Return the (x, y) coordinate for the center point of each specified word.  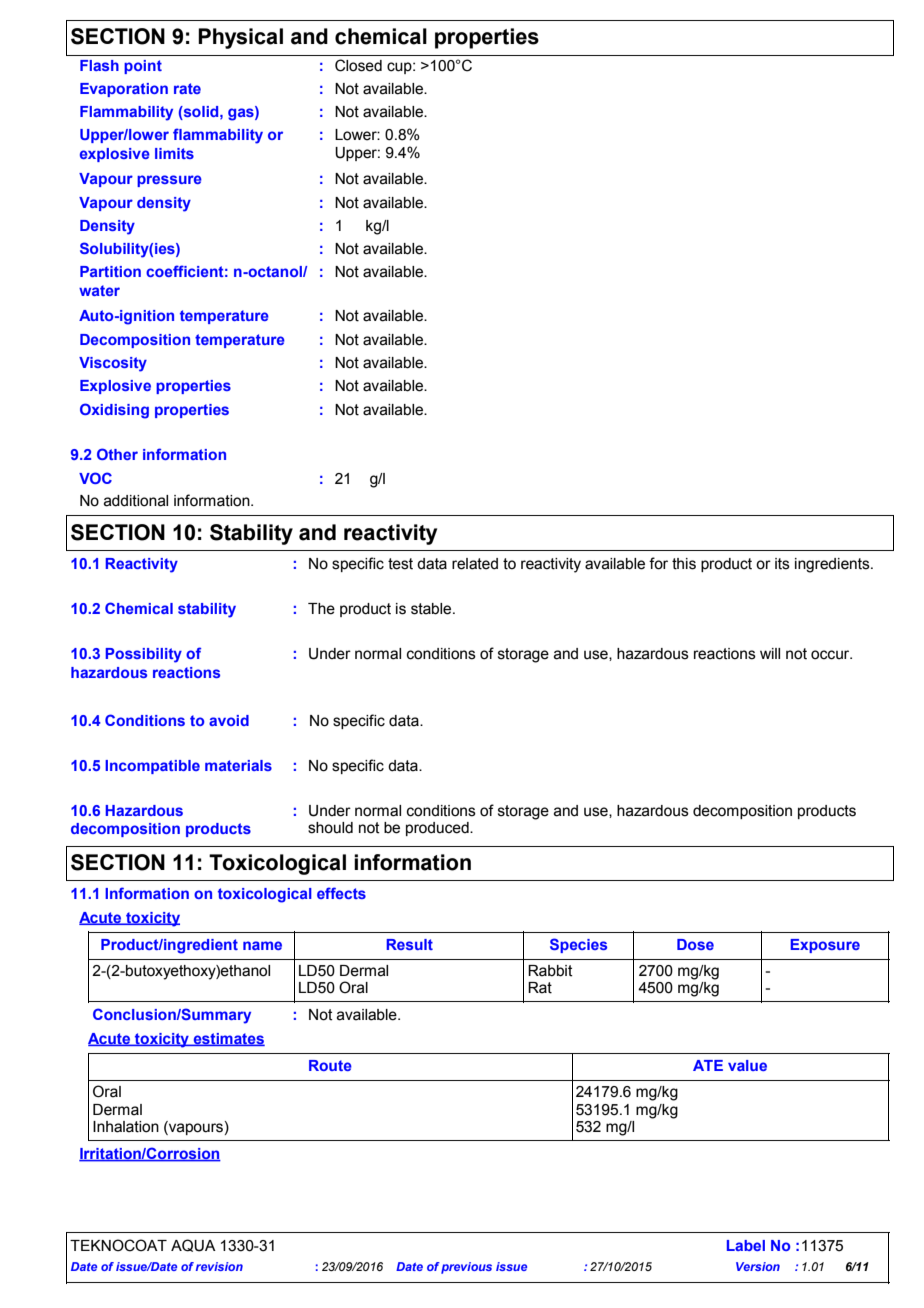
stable (432, 609)
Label (746, 1245)
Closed (358, 65)
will (770, 653)
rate (187, 88)
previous (466, 1268)
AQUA (193, 1245)
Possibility (143, 655)
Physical (240, 38)
